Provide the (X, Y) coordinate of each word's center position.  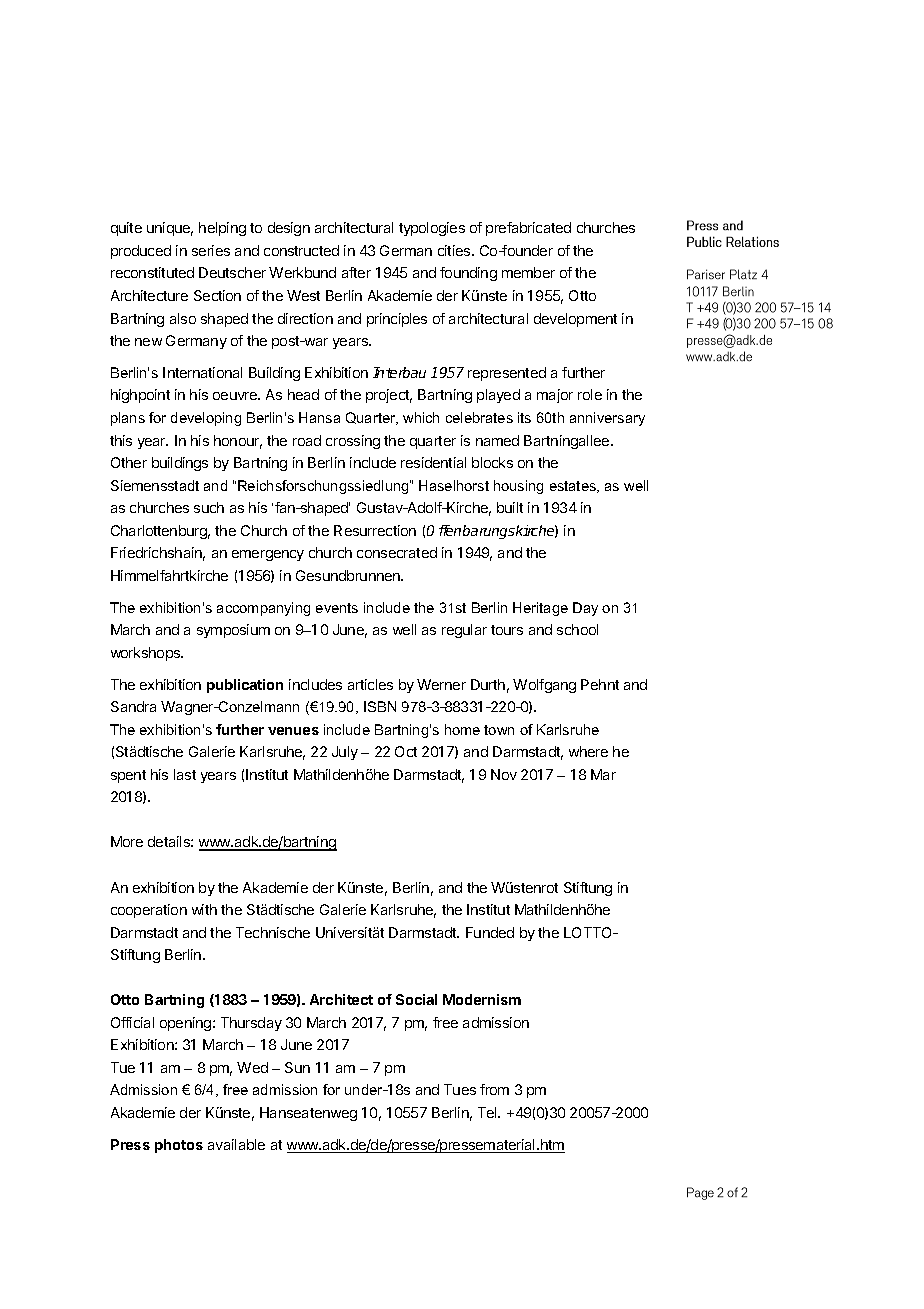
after (356, 272)
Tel (488, 1112)
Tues (460, 1089)
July (345, 753)
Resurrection (375, 530)
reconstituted (152, 272)
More (127, 841)
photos (179, 1146)
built (510, 507)
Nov (504, 774)
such (209, 507)
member (528, 272)
